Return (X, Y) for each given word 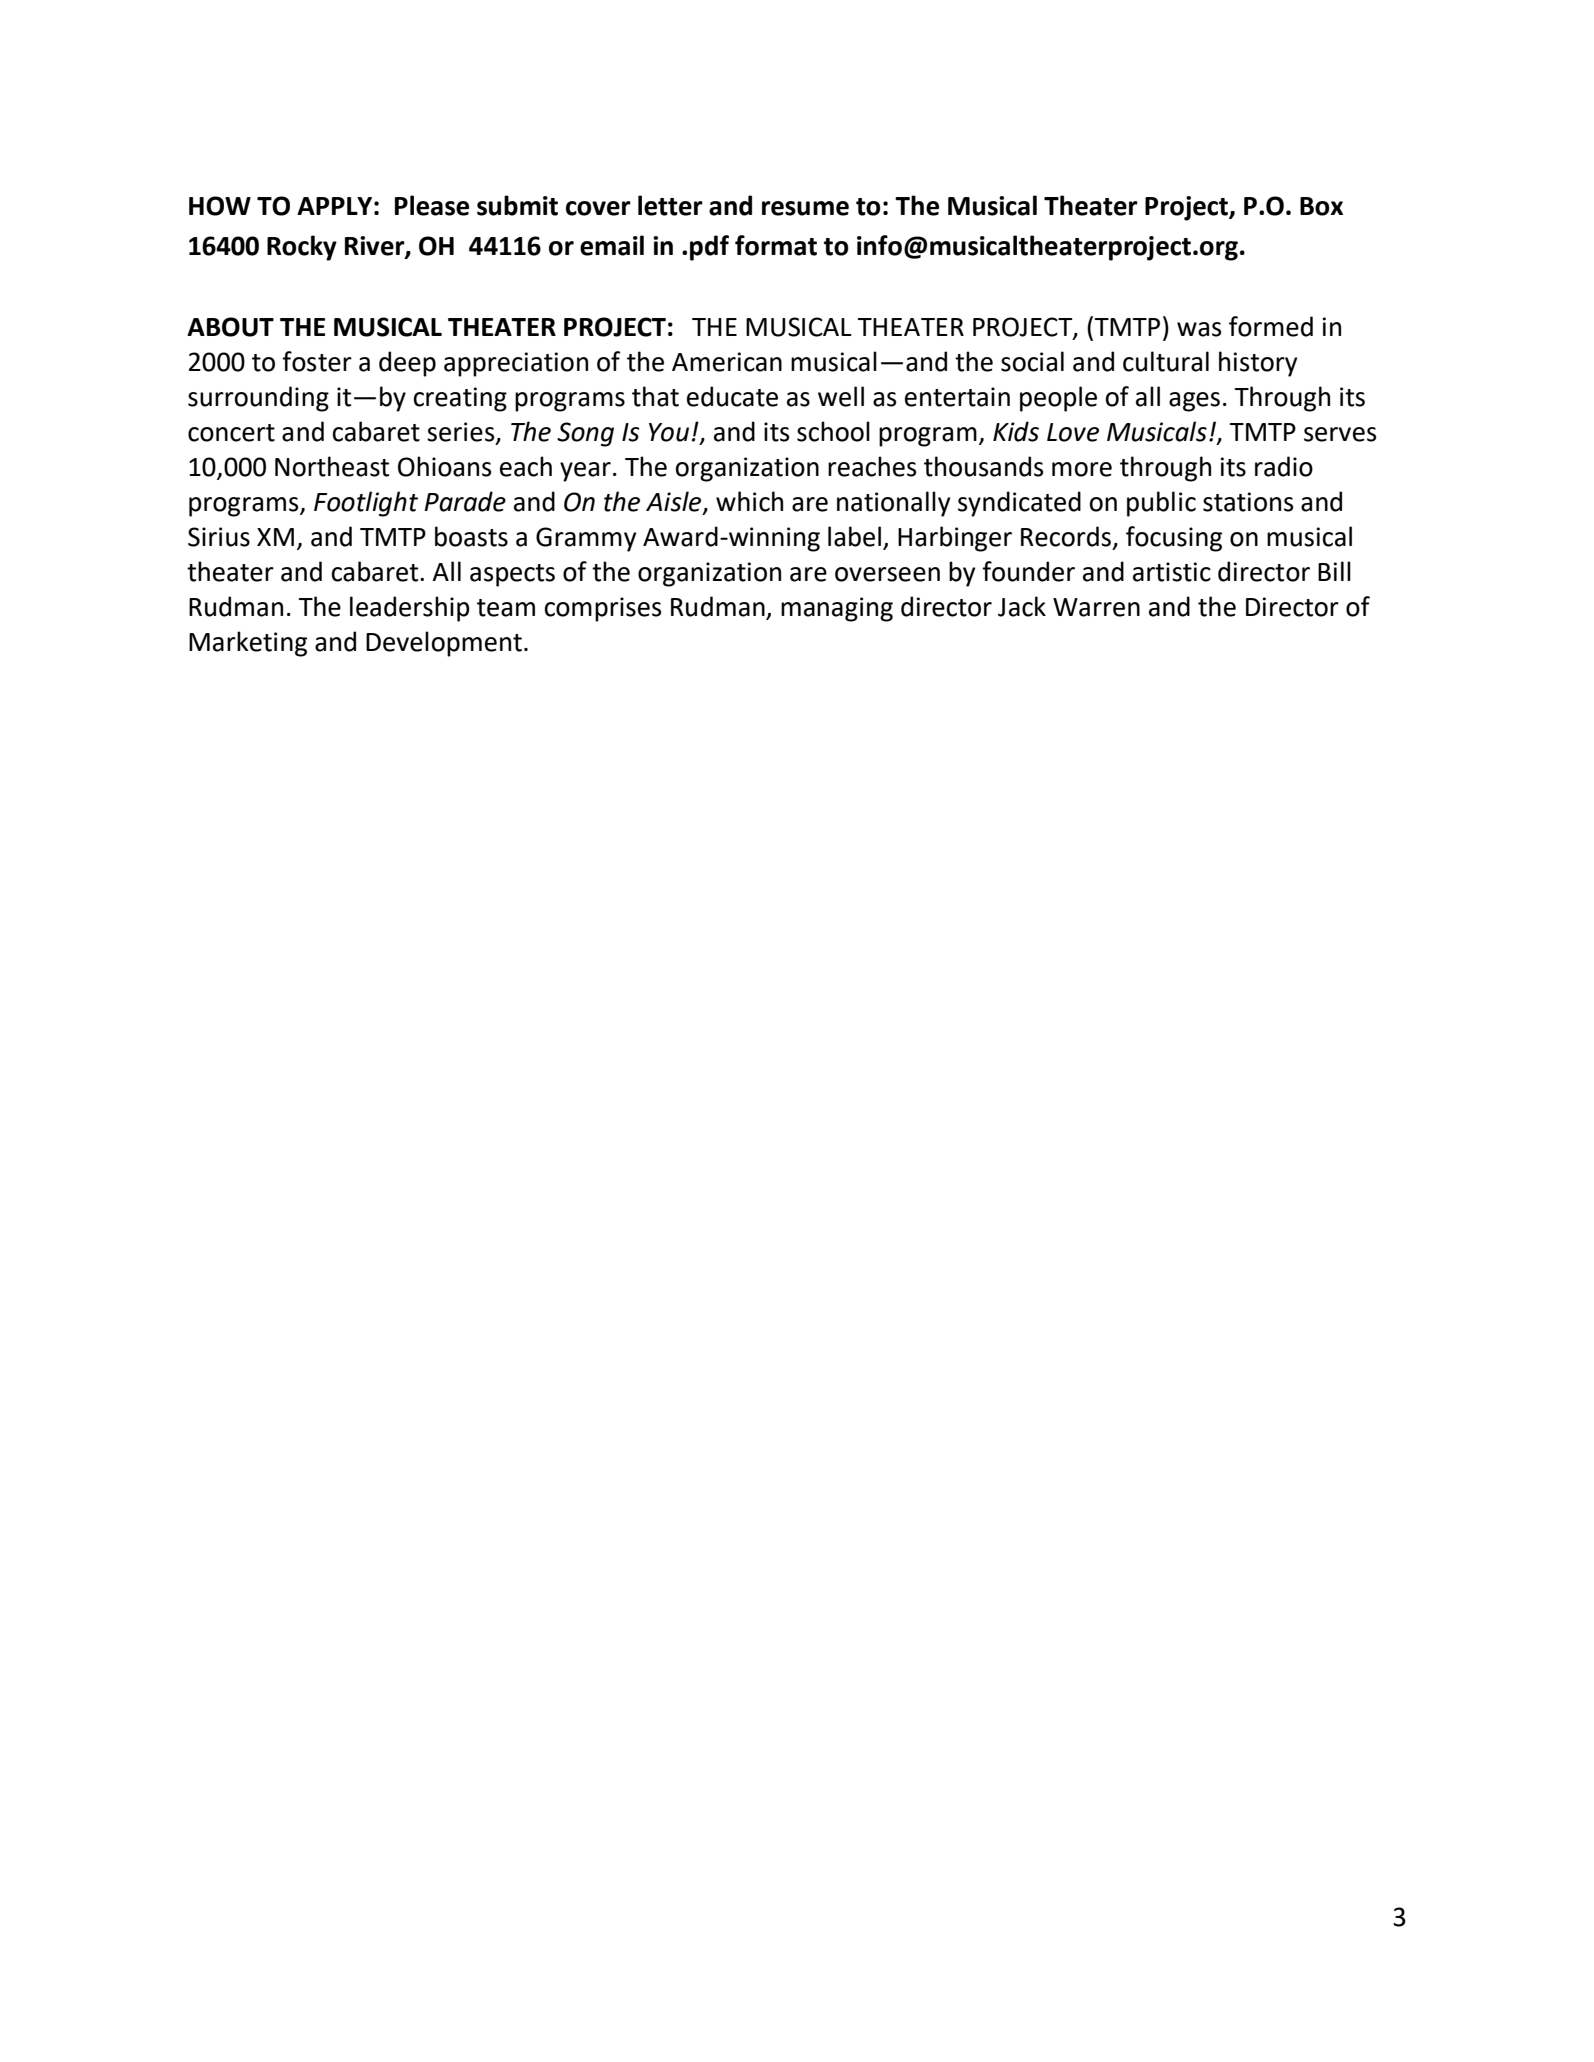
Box (1321, 206)
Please (432, 205)
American (727, 362)
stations (1248, 502)
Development (444, 644)
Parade (465, 501)
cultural (1166, 361)
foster (317, 361)
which (749, 501)
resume (805, 208)
